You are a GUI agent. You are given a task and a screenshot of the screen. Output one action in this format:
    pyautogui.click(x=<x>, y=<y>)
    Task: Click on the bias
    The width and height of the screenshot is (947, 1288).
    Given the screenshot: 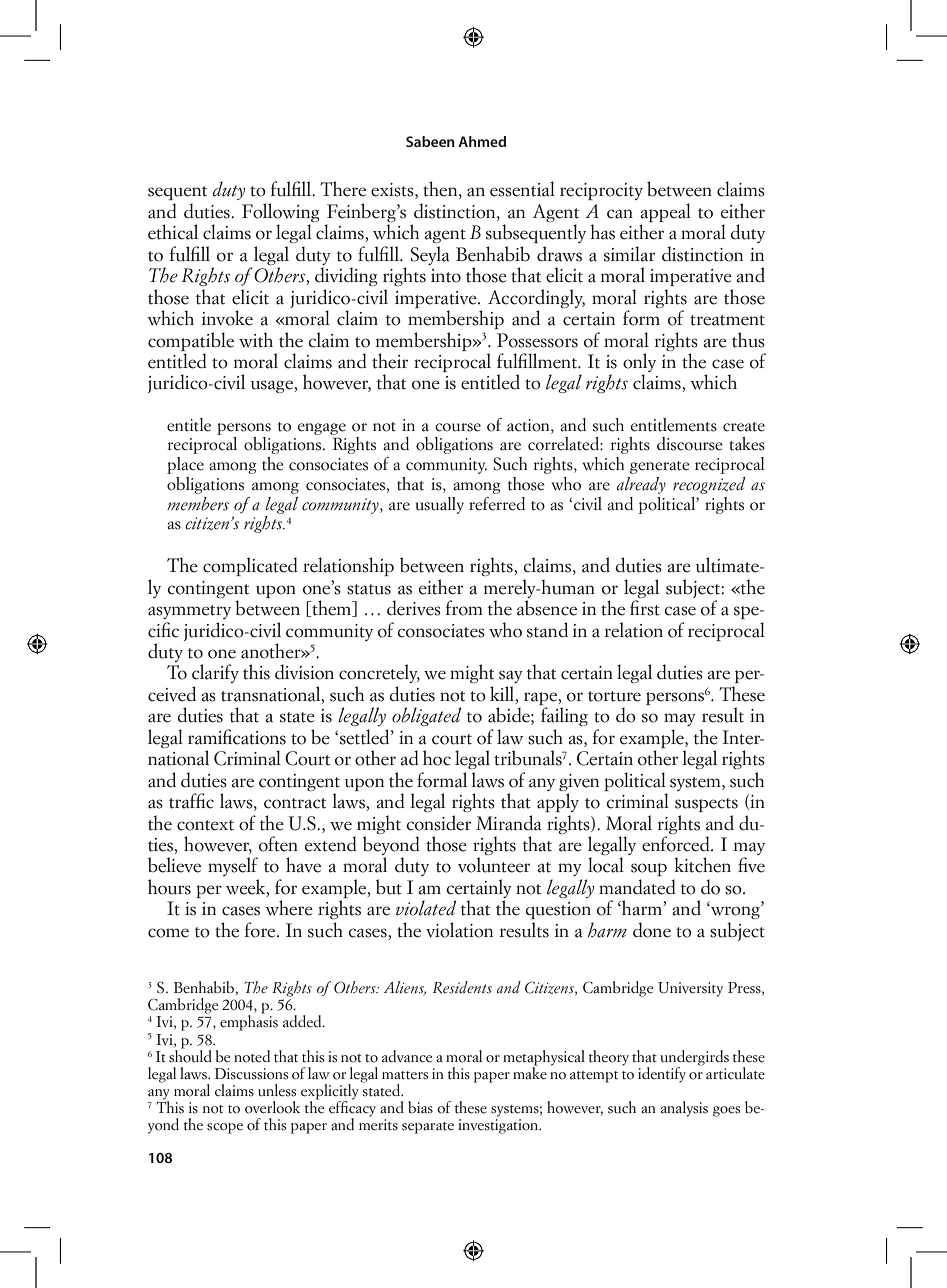 What is the action you would take?
    pyautogui.click(x=420, y=1107)
